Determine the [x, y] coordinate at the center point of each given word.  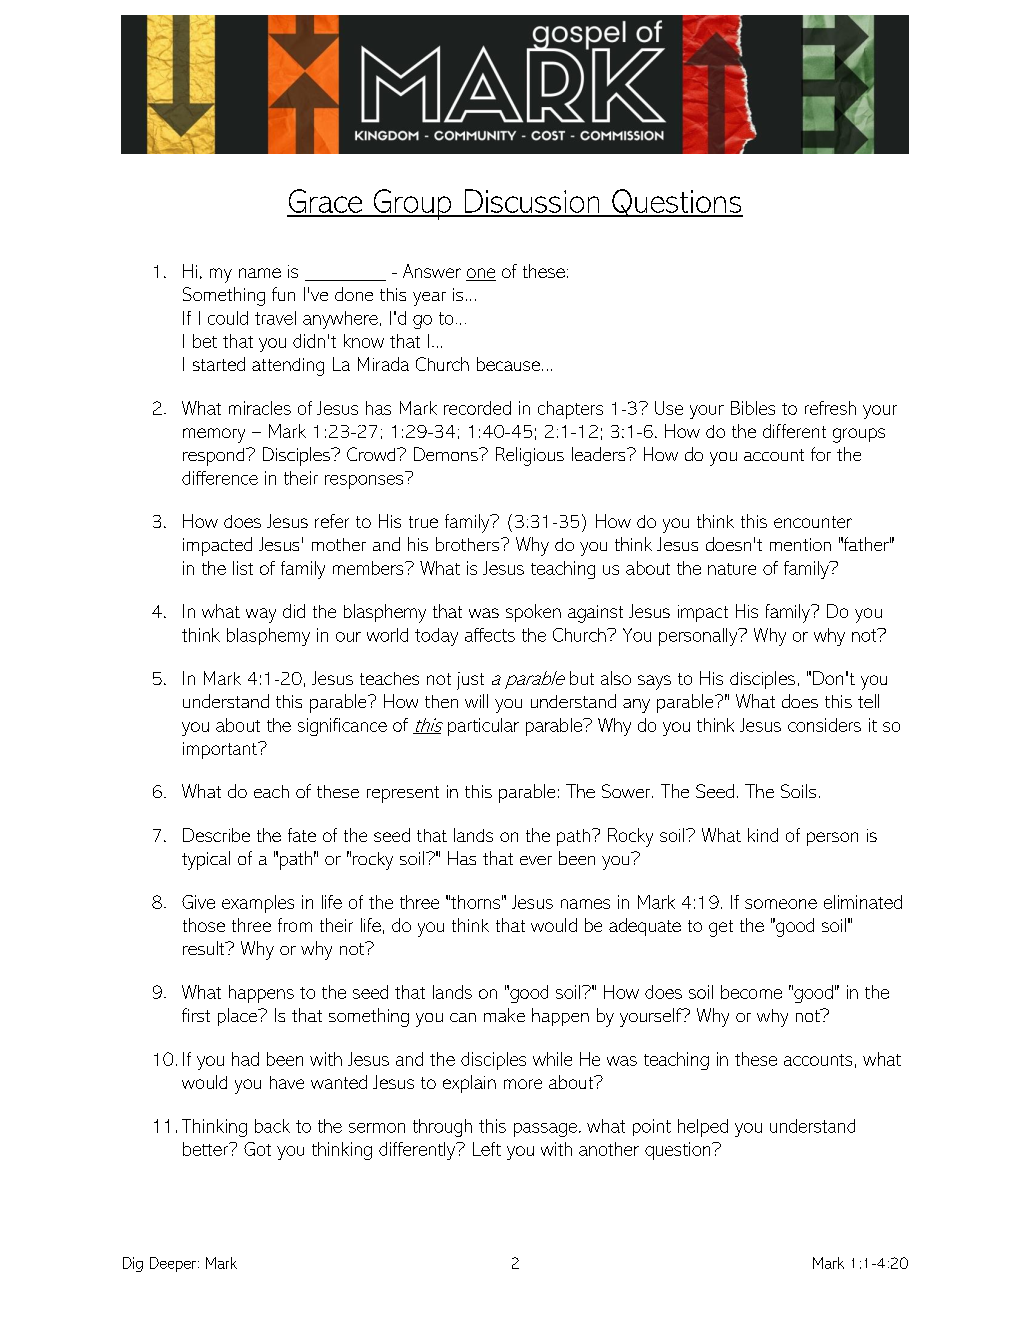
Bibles [753, 408]
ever [536, 860]
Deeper [174, 1264]
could [228, 318]
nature [732, 569]
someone [781, 904]
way [261, 615]
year [429, 299]
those [204, 925]
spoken [533, 613]
